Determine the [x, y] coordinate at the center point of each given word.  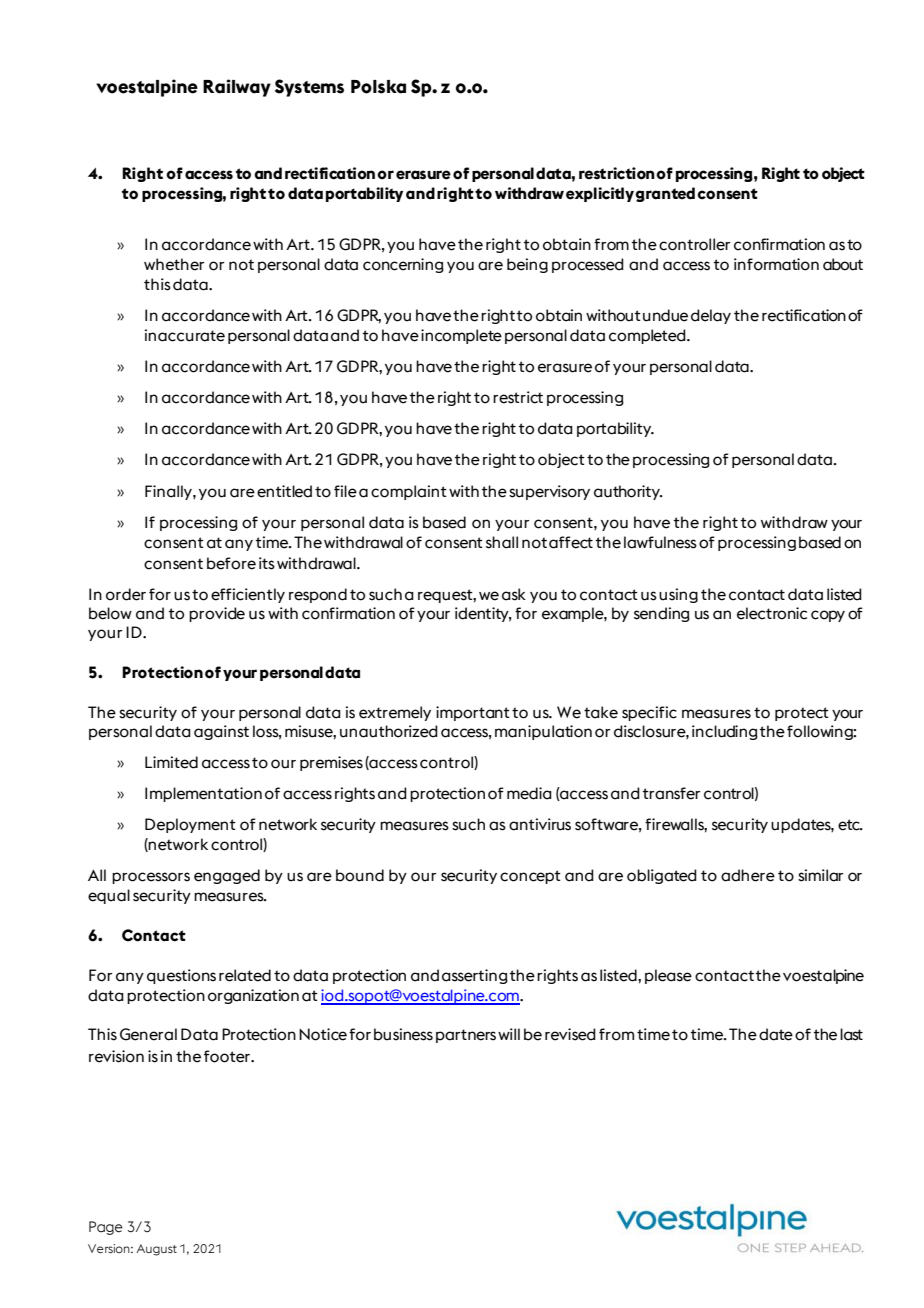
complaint [409, 492]
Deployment [190, 825]
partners [466, 1036]
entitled [284, 491]
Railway [237, 88]
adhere [748, 875]
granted [665, 194]
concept [530, 877]
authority [628, 492]
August [156, 1250]
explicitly [601, 194]
